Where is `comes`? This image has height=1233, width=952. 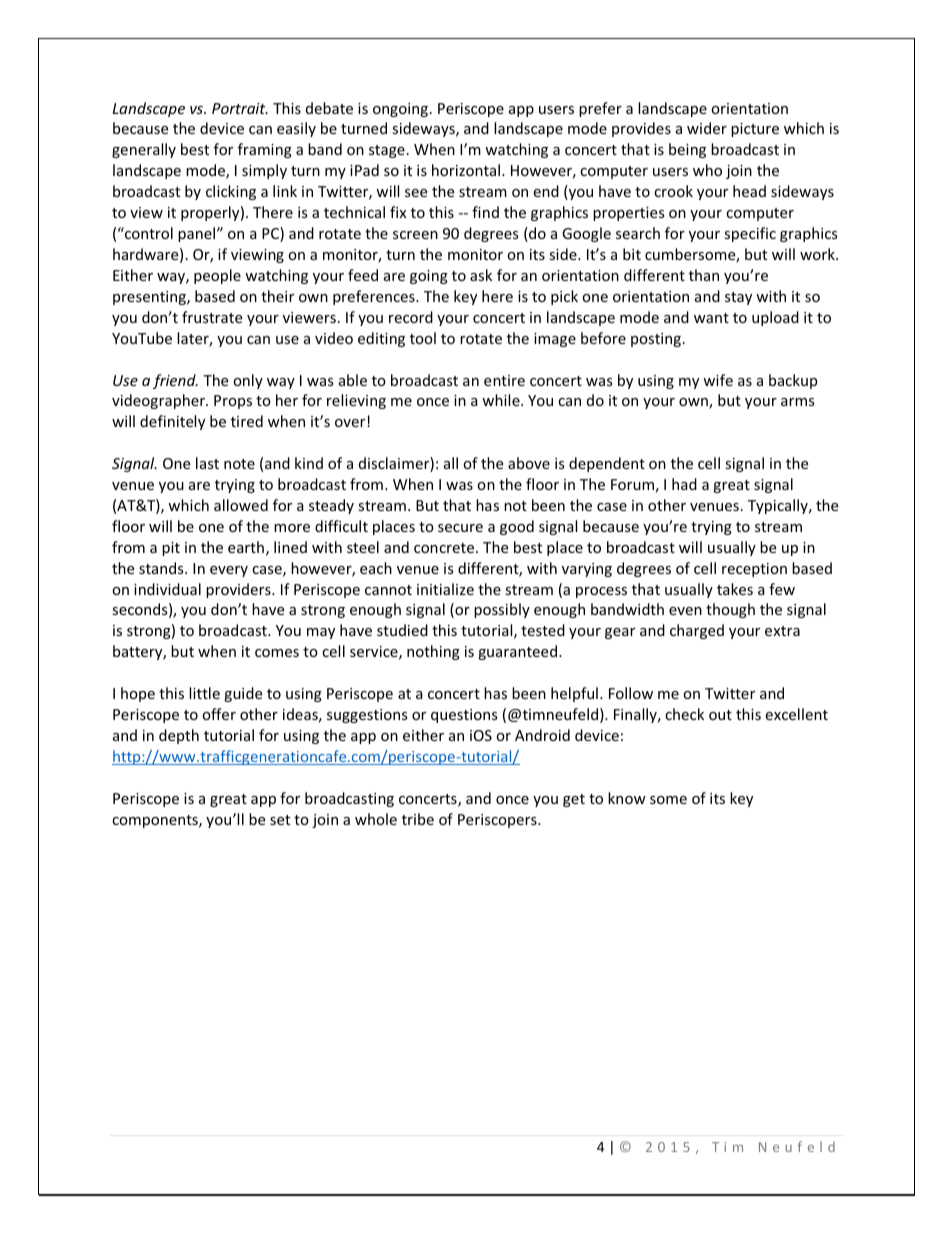
comes is located at coordinates (277, 653).
